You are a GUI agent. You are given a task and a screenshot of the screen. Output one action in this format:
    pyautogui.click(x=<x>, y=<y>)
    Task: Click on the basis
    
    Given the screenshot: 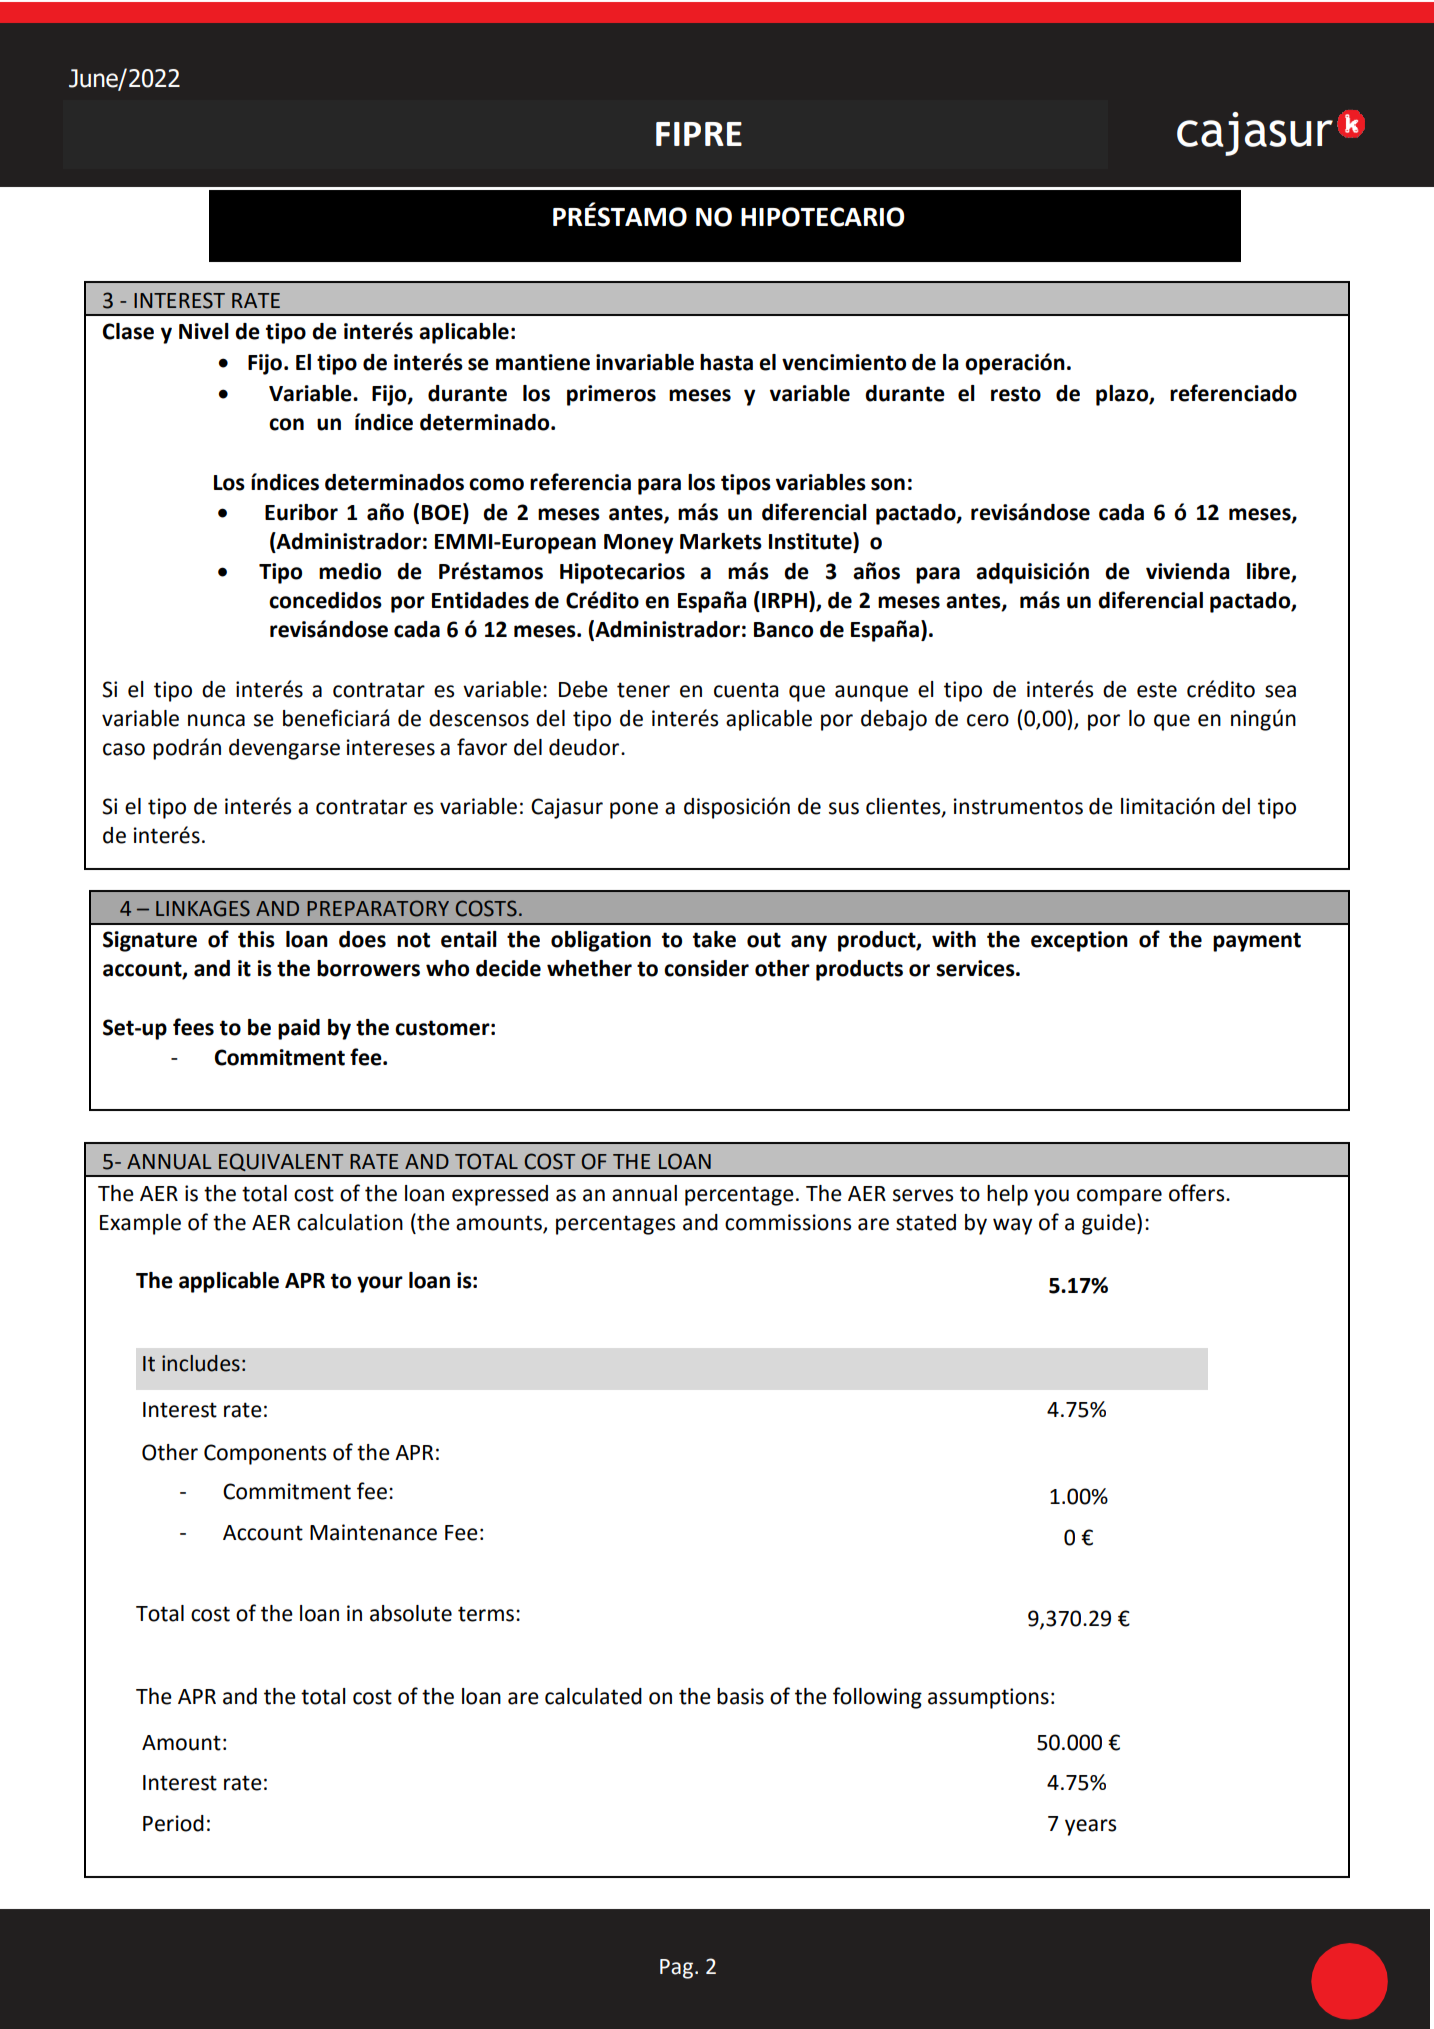 What is the action you would take?
    pyautogui.click(x=740, y=1696)
